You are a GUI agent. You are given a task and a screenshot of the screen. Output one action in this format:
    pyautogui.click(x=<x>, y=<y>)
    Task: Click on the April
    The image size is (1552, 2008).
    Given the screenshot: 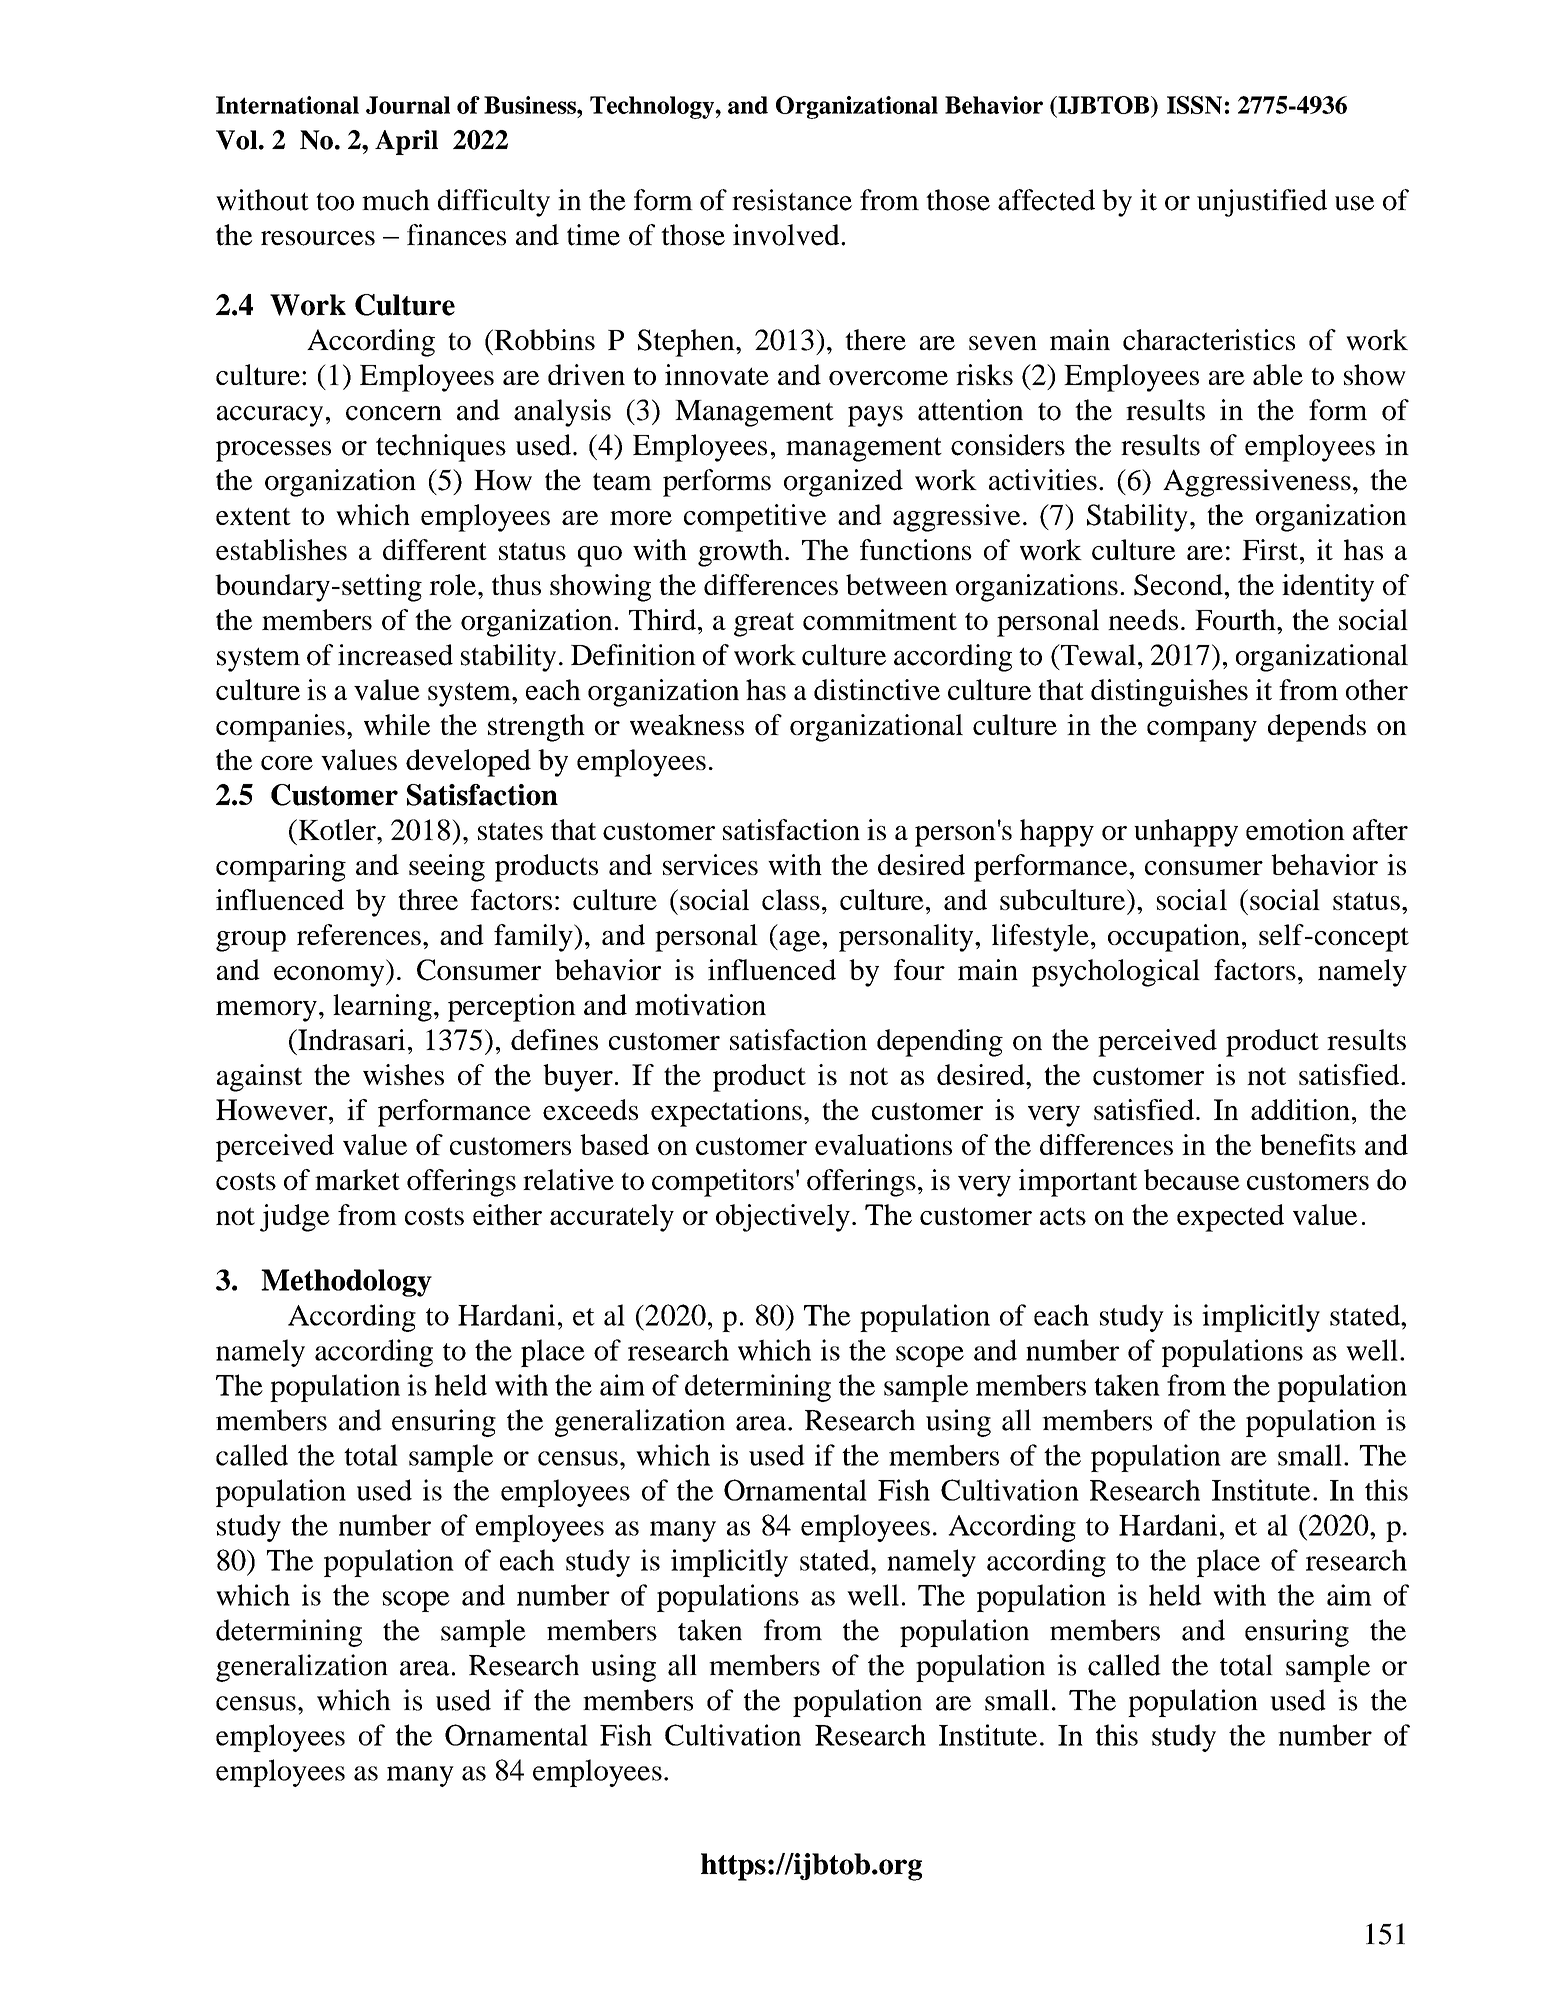 What is the action you would take?
    pyautogui.click(x=406, y=142)
